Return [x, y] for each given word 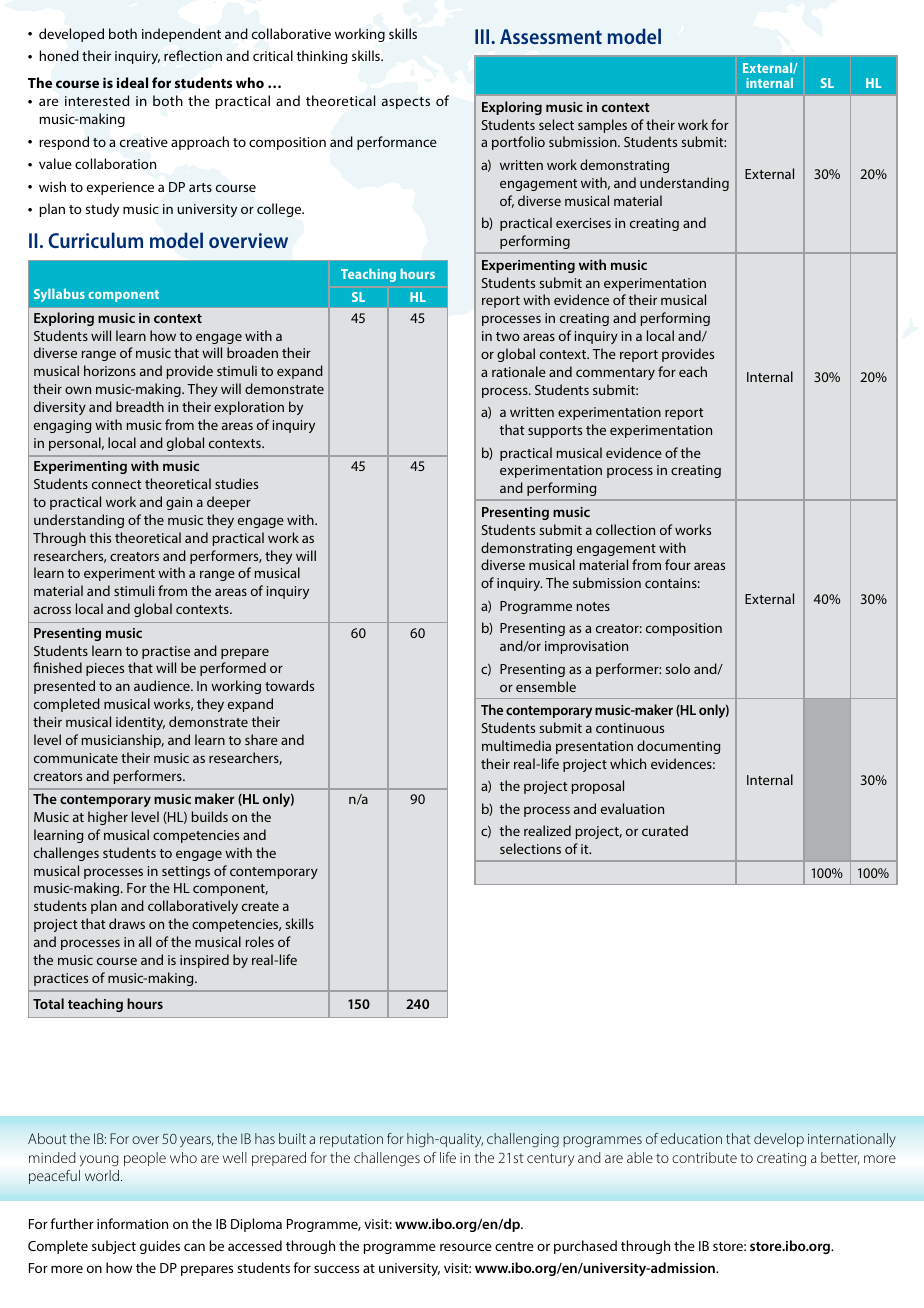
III [483, 36]
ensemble [546, 686]
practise [166, 652]
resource [466, 1247]
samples [602, 126]
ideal [132, 82]
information [132, 1223]
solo [677, 668]
